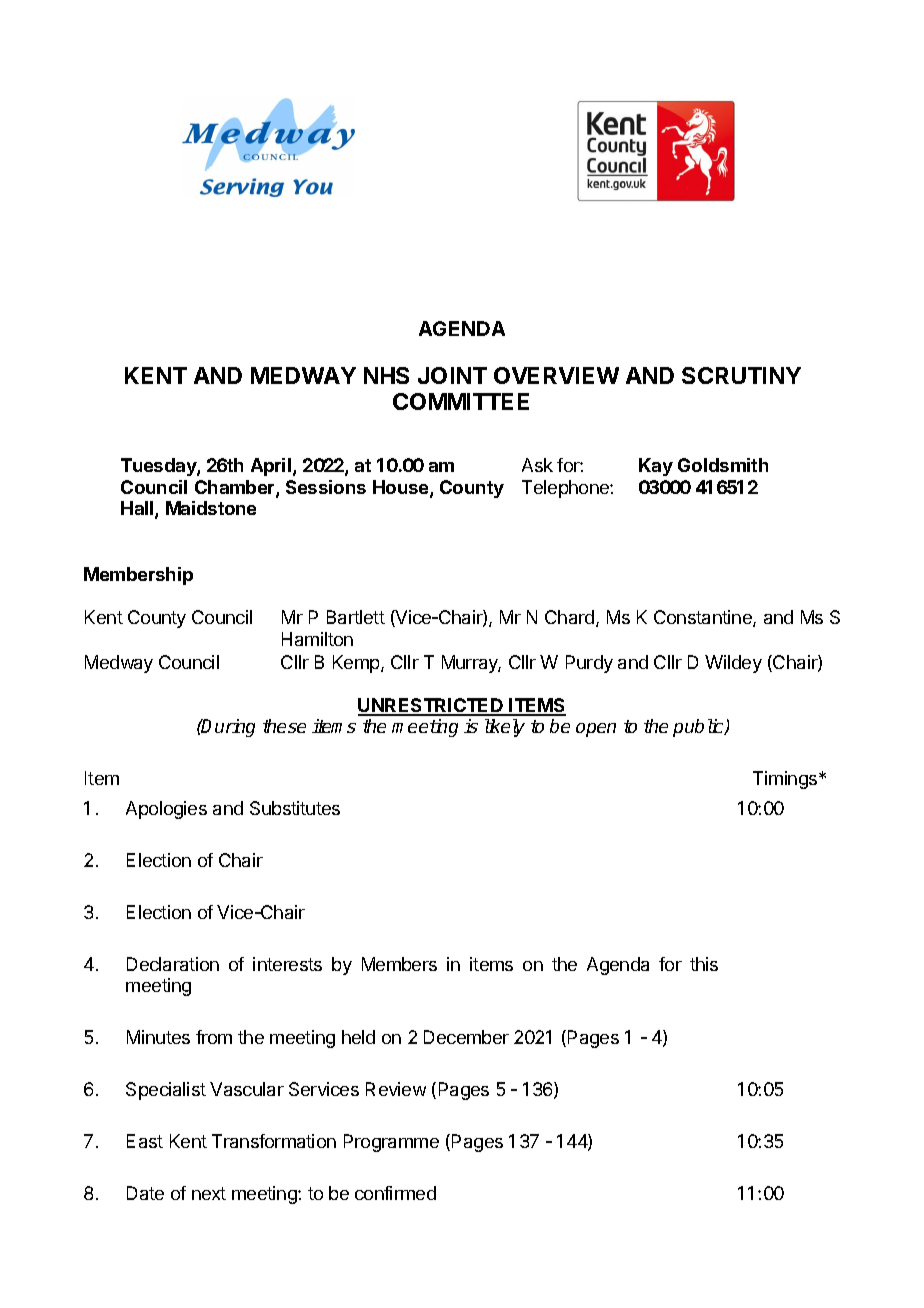  Describe the element at coordinates (704, 618) in the screenshot. I see `Constantine` at that location.
